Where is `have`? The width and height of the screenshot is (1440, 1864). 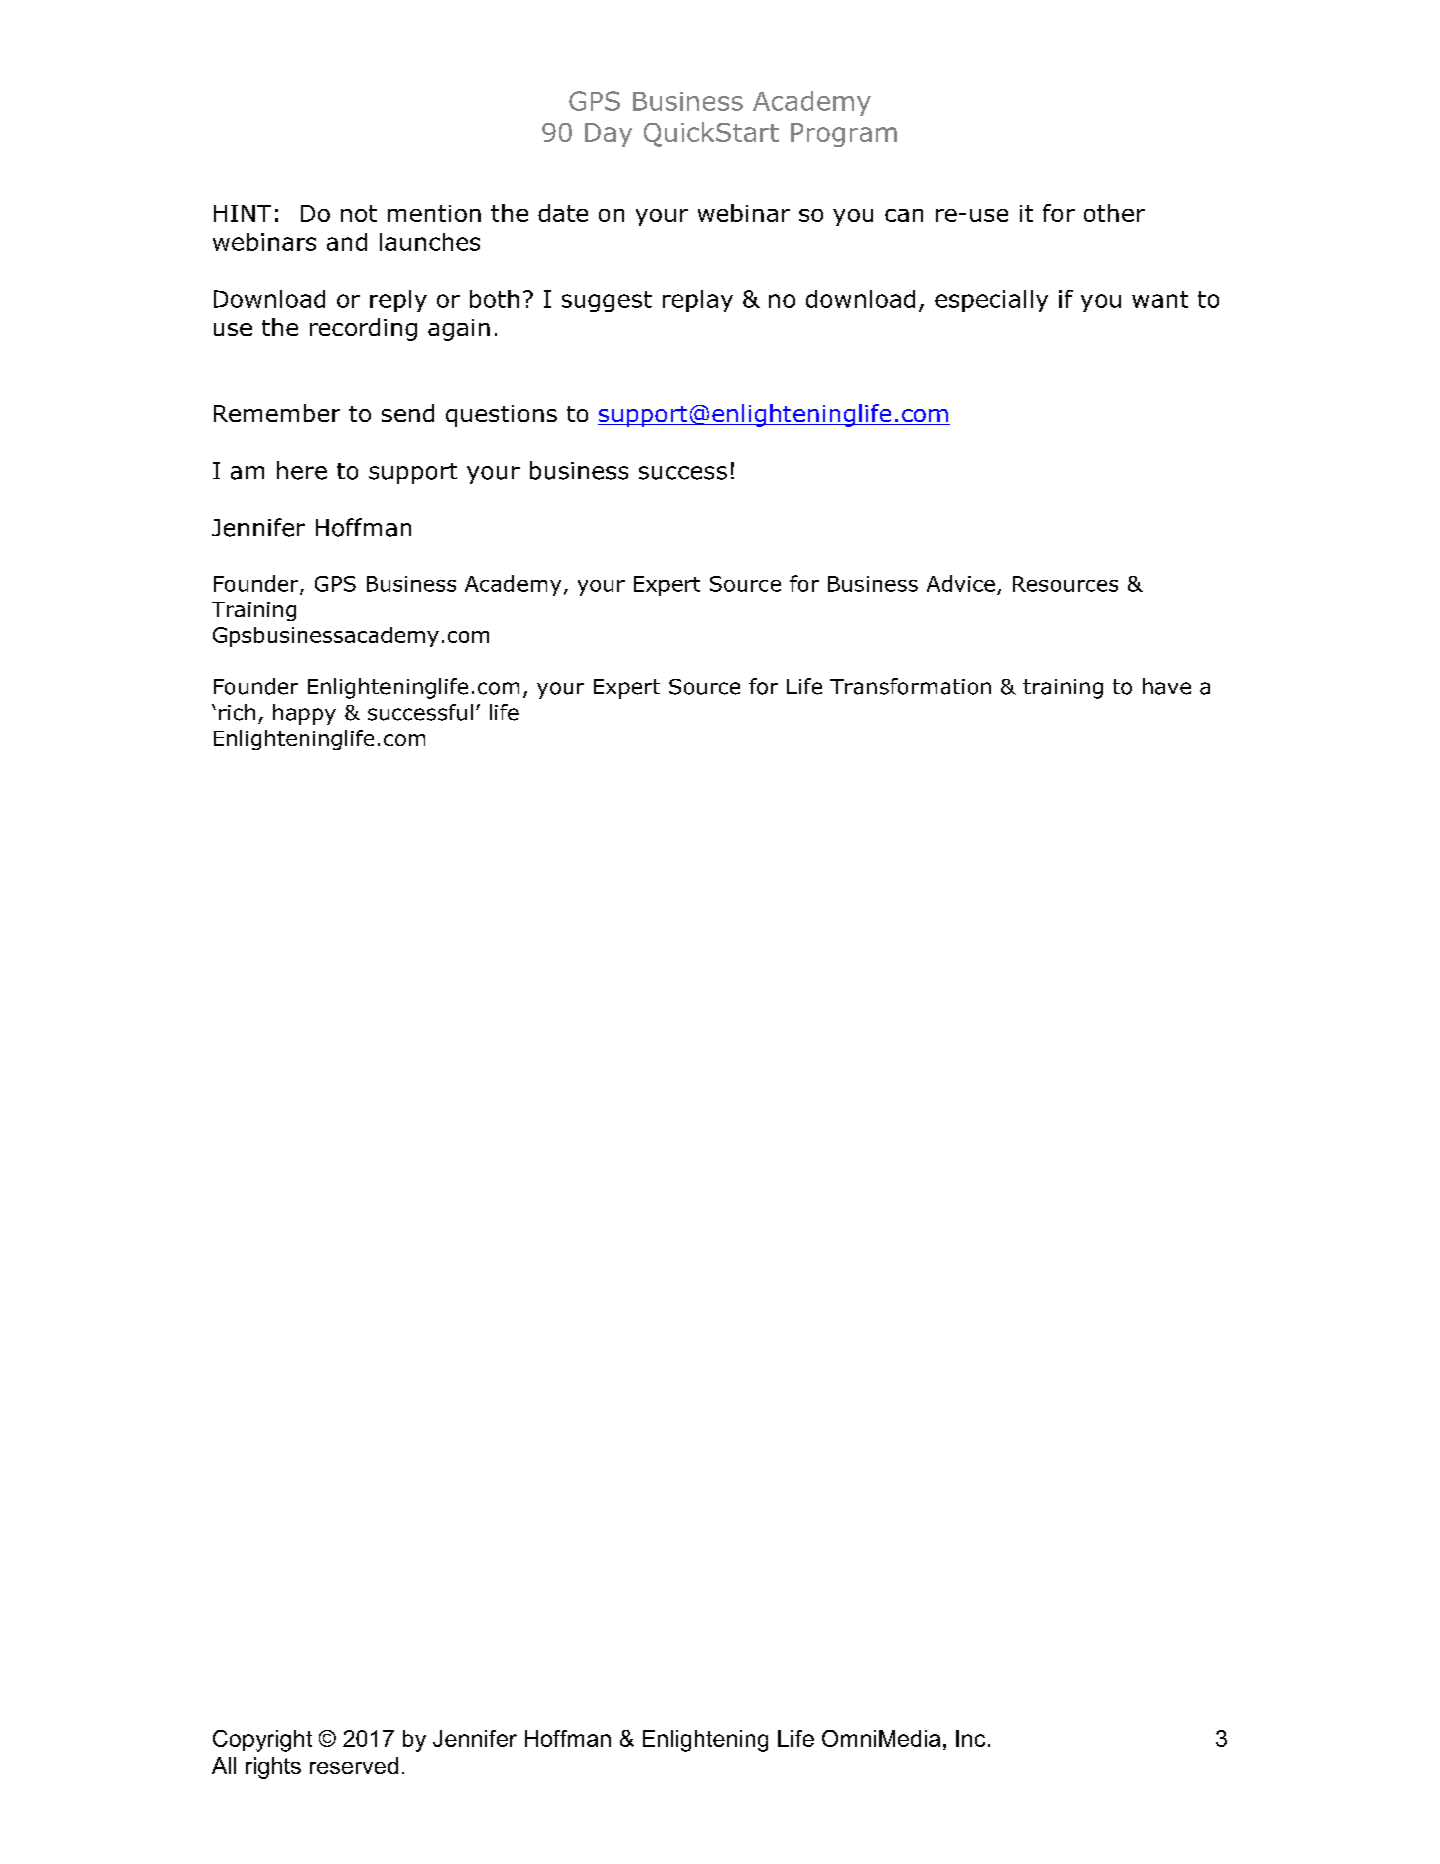 have is located at coordinates (1167, 686).
